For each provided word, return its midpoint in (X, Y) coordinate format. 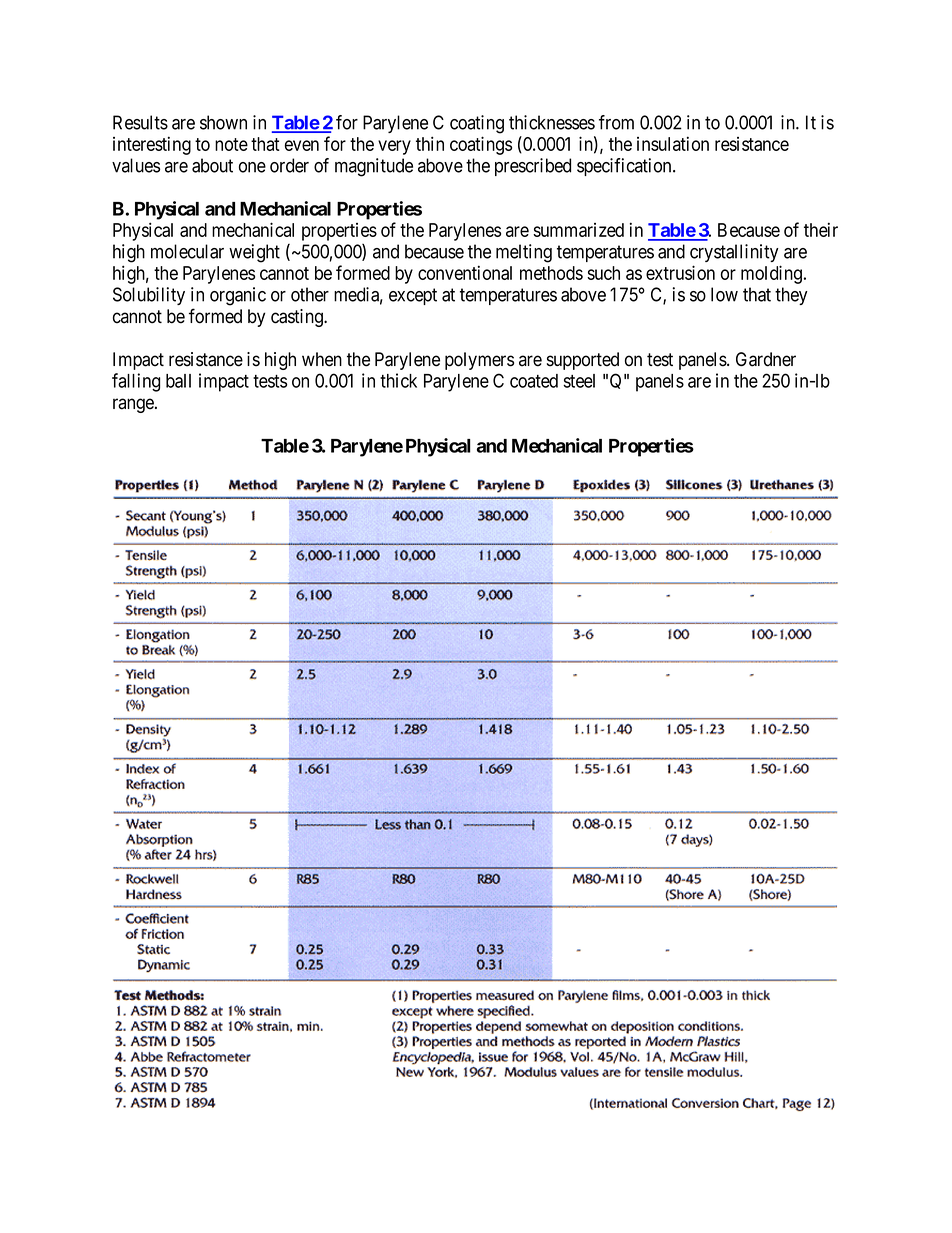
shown (223, 122)
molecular (187, 251)
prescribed (533, 167)
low (724, 294)
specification (625, 167)
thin (430, 143)
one (252, 167)
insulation (673, 143)
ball (178, 381)
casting (298, 318)
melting (524, 253)
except (413, 296)
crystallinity (734, 253)
